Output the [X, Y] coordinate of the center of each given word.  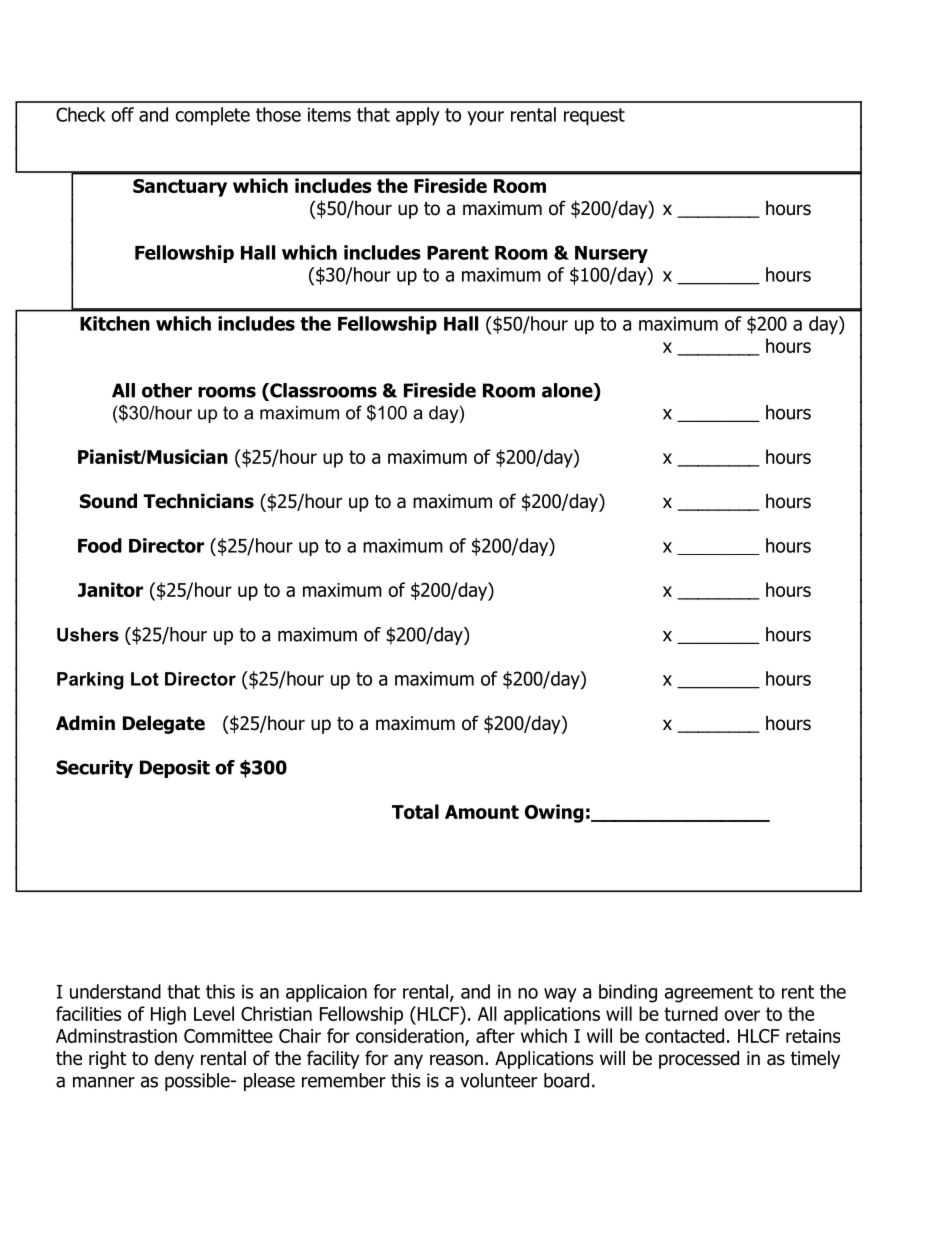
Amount [482, 812]
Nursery [611, 254]
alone [568, 390]
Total [415, 811]
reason [456, 1060]
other [167, 390]
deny [174, 1059]
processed [699, 1059]
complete [212, 116]
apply [418, 116]
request [594, 117]
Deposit [175, 769]
